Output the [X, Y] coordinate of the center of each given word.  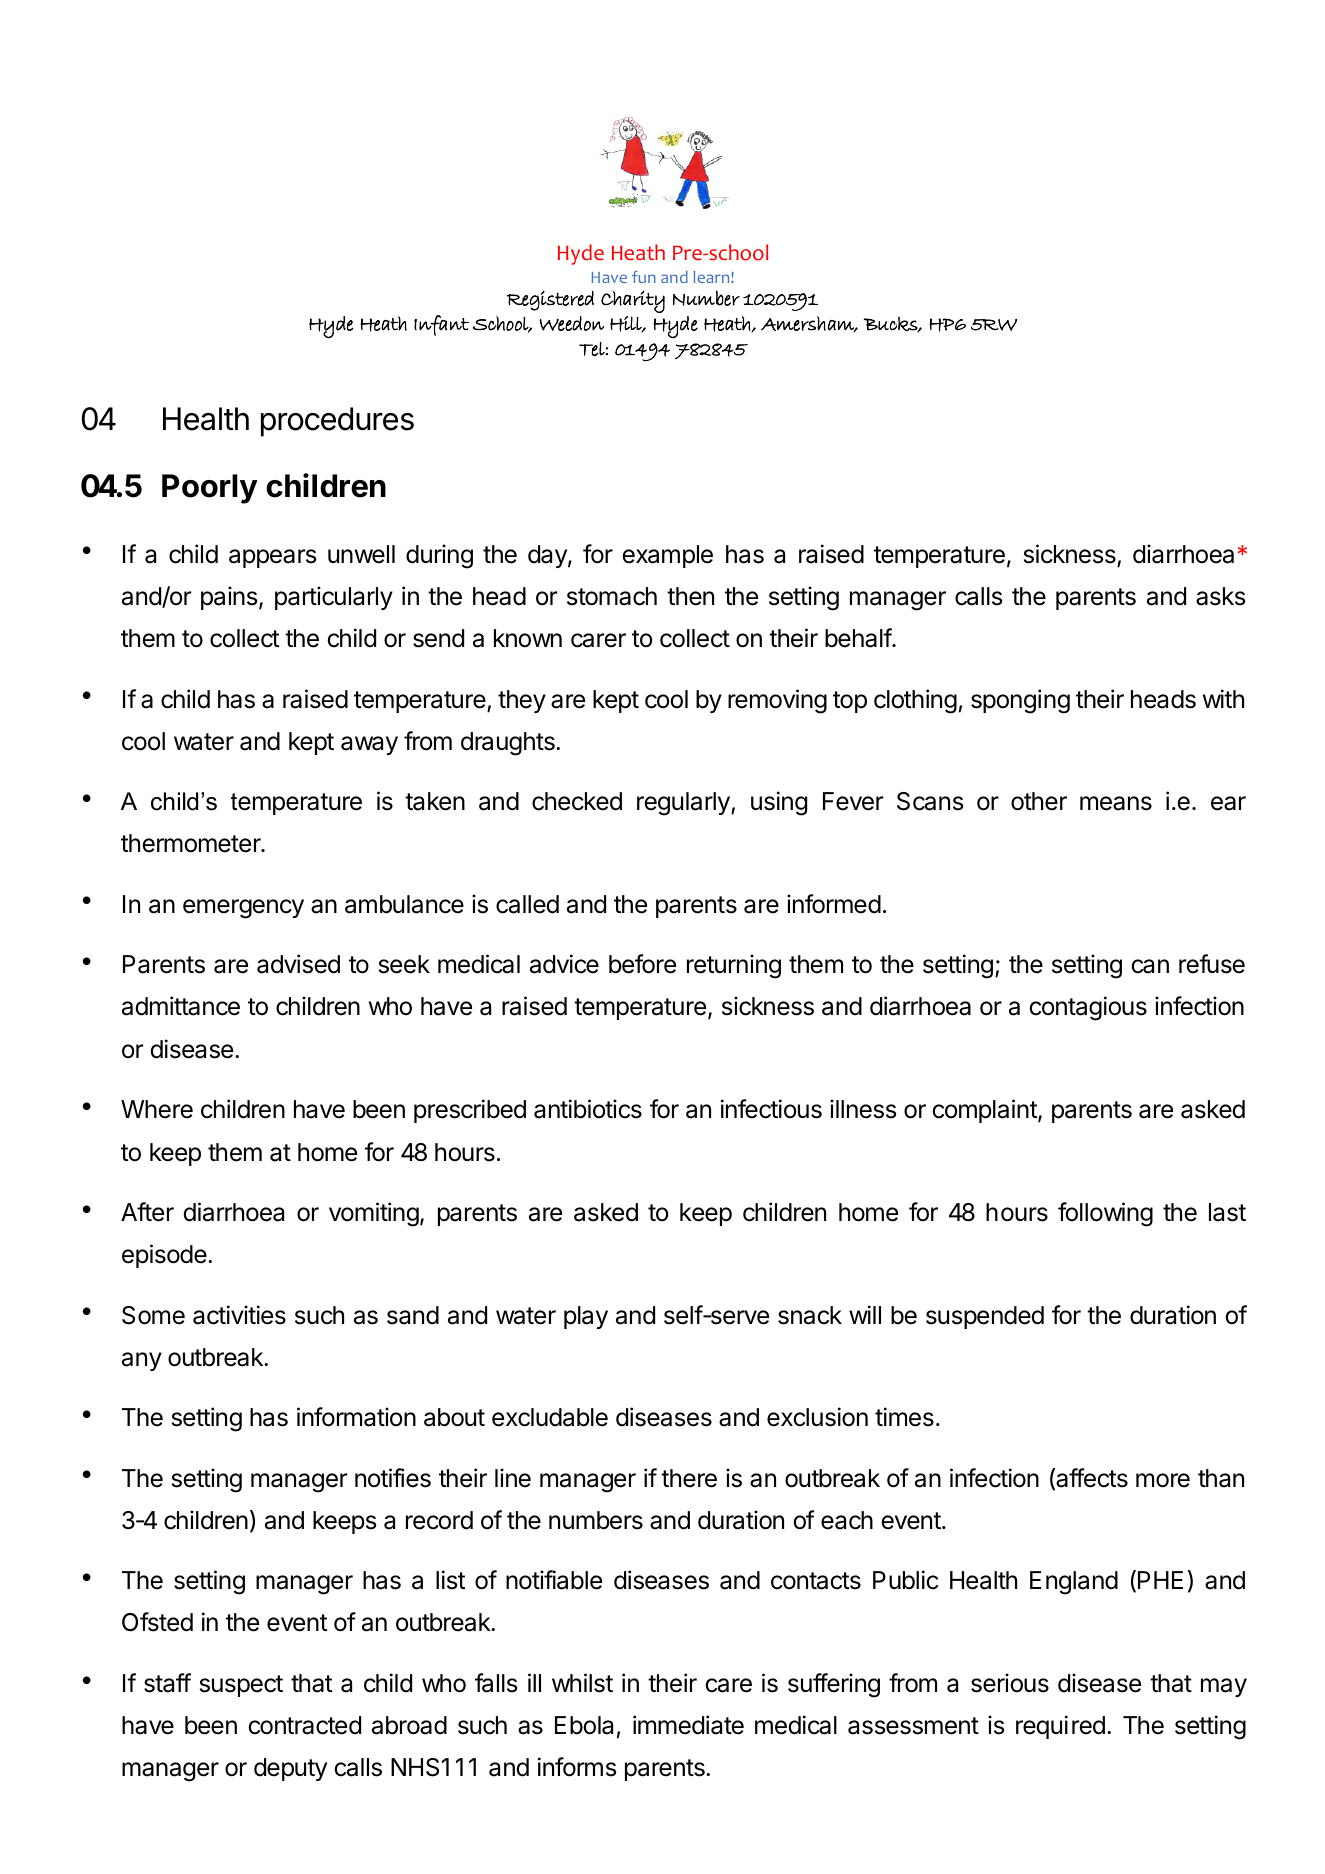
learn [712, 277]
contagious [1088, 1008]
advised [298, 964]
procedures [337, 422]
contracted [304, 1725]
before [642, 964]
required [1060, 1727]
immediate [688, 1725]
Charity [633, 302]
